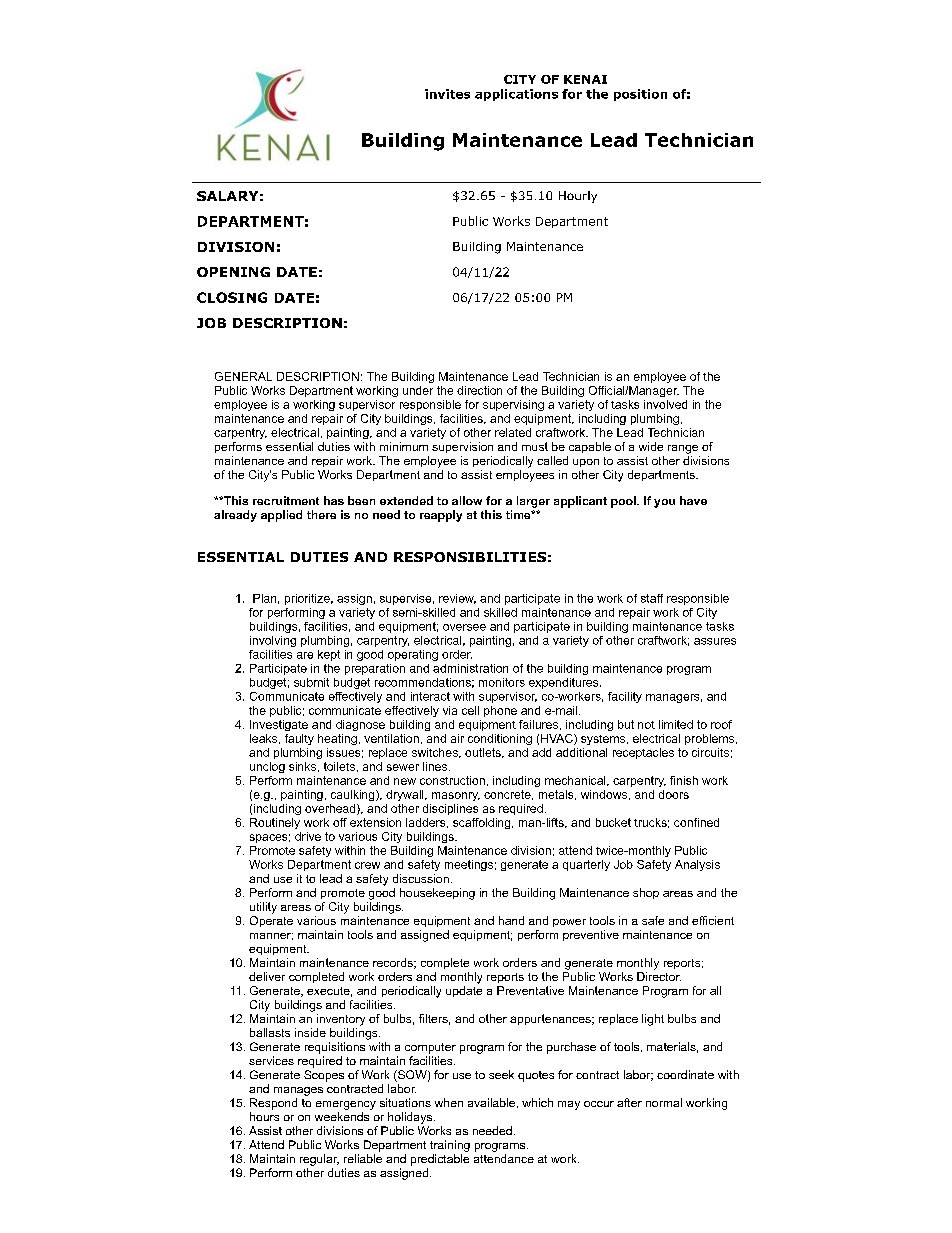 The image size is (952, 1233). I want to click on oversee, so click(464, 627).
